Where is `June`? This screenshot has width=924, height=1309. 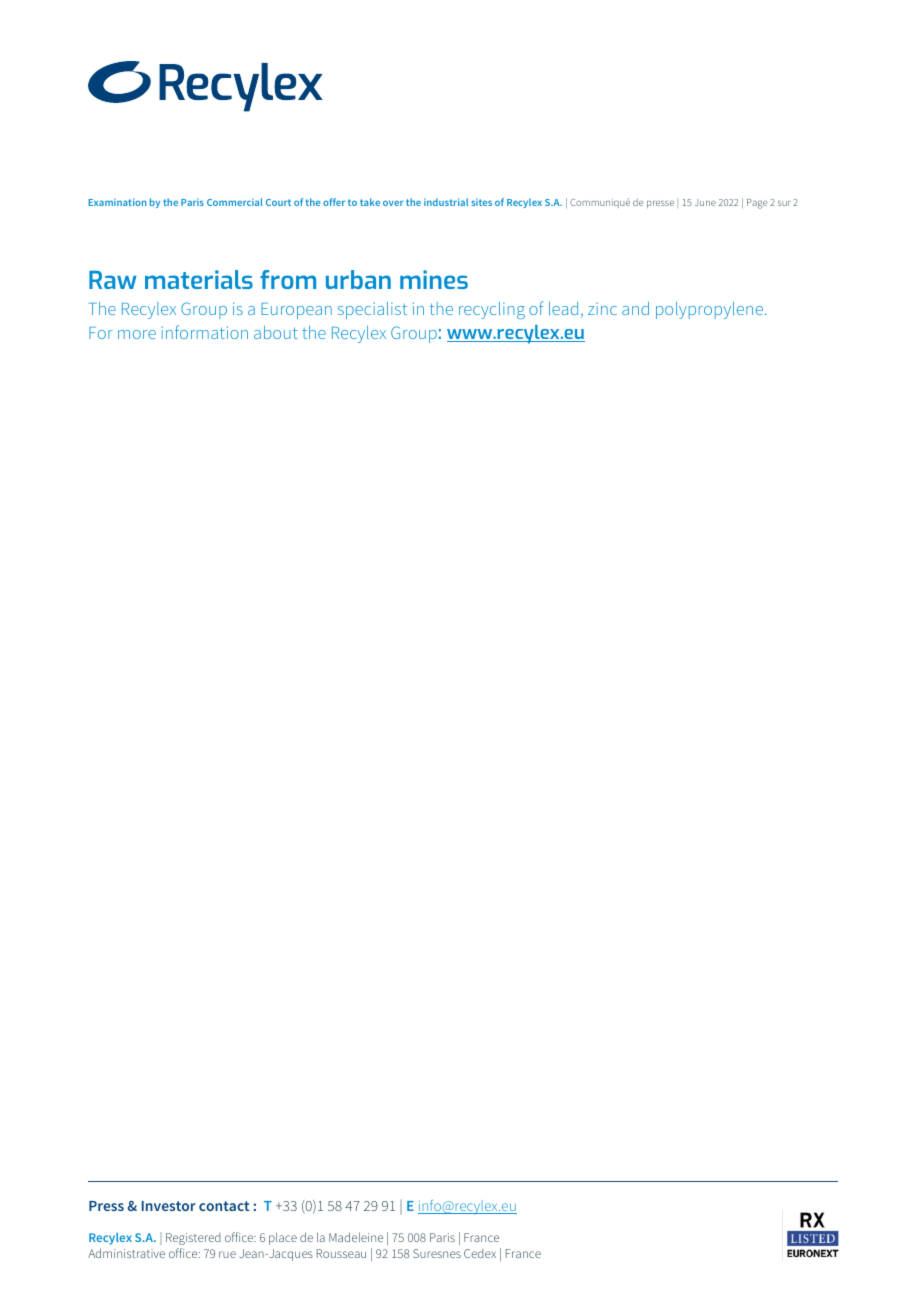 June is located at coordinates (705, 202).
